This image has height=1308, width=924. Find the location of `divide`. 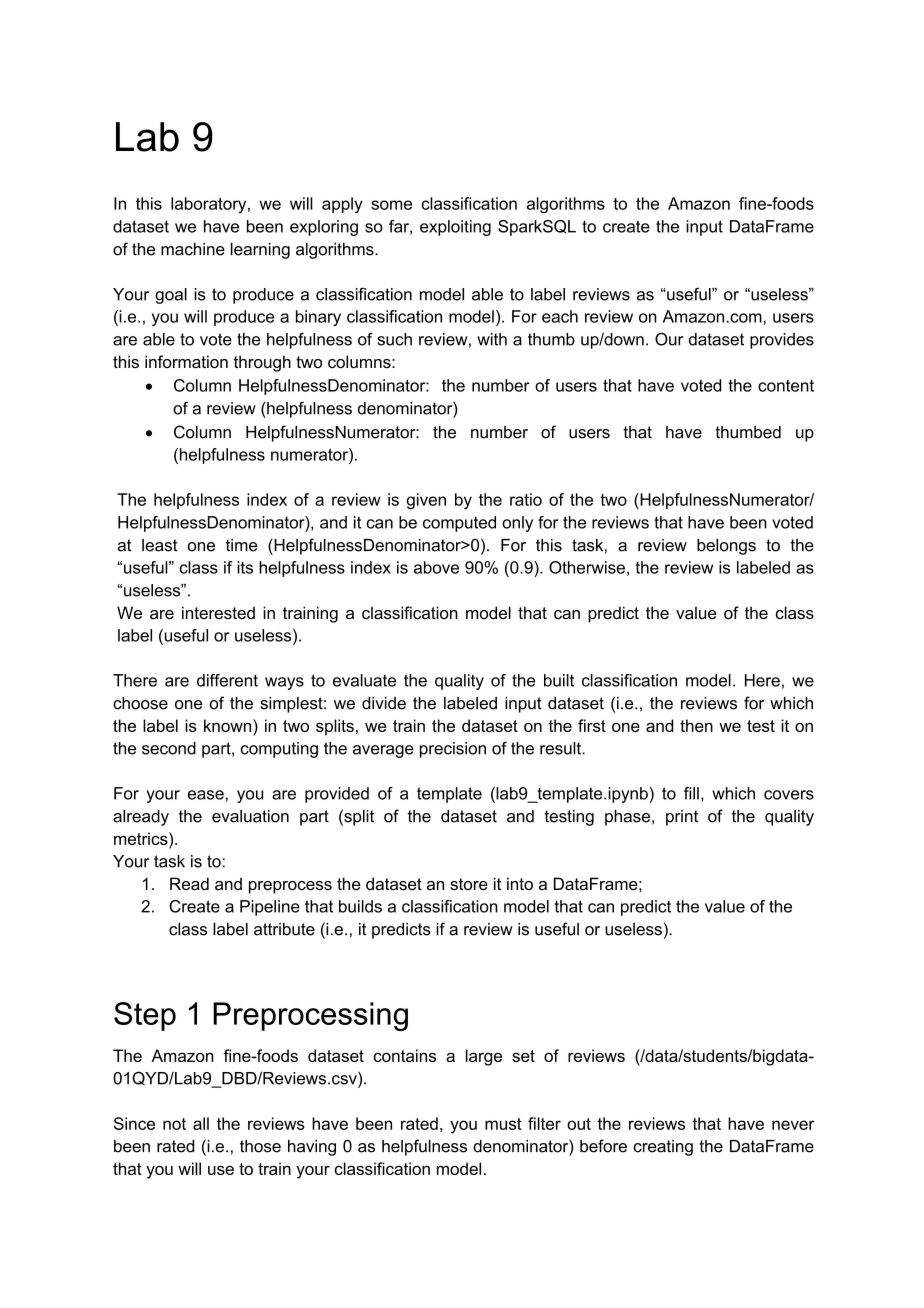

divide is located at coordinates (384, 703).
